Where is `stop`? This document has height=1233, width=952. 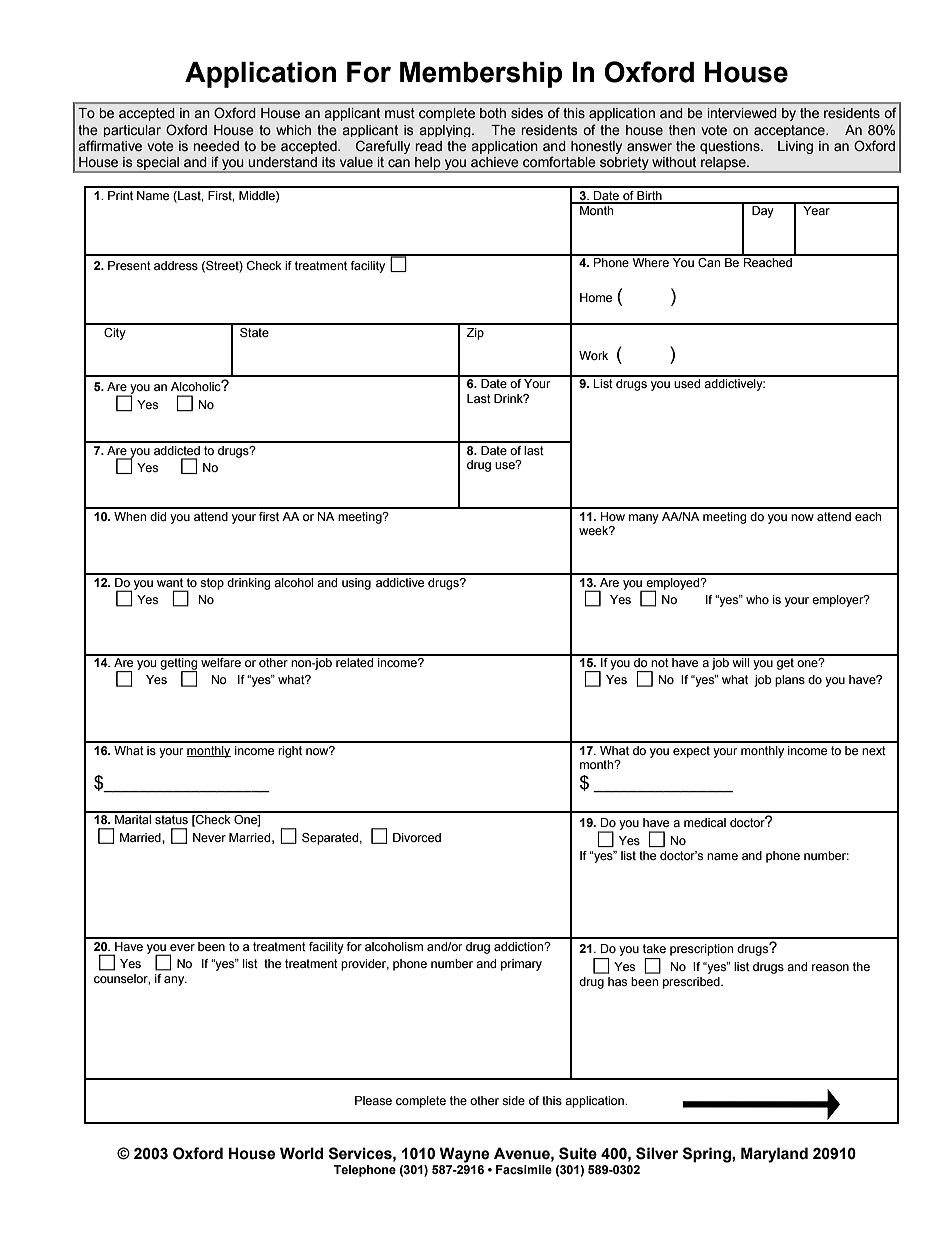
stop is located at coordinates (212, 584).
